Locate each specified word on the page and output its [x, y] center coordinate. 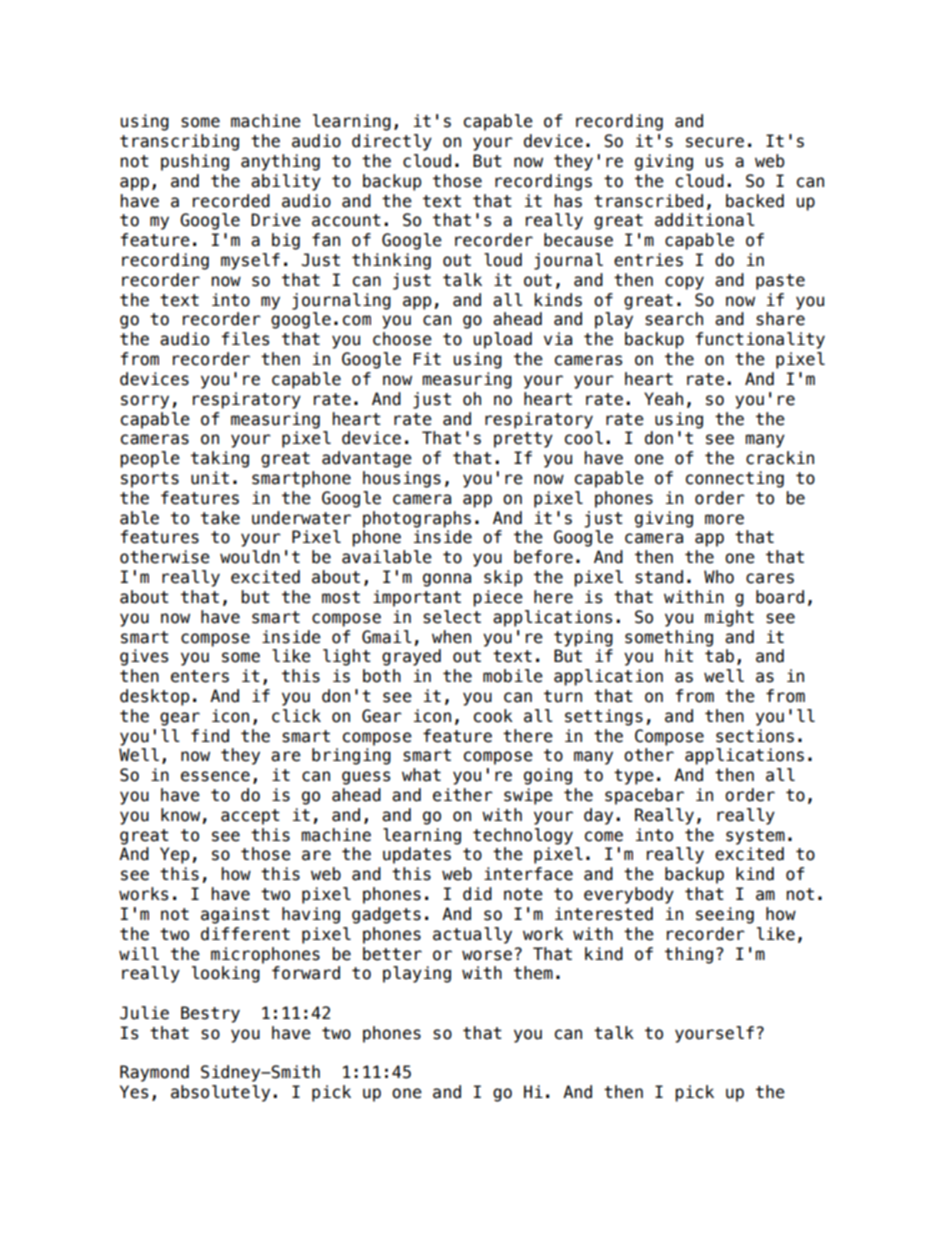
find [210, 736]
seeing [725, 915]
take [220, 518]
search [674, 319]
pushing [195, 162]
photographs [417, 519]
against [235, 915]
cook [493, 716]
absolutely [220, 1093]
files [245, 339]
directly [392, 142]
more [724, 519]
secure [715, 142]
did [477, 894]
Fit [427, 358]
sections [755, 736]
